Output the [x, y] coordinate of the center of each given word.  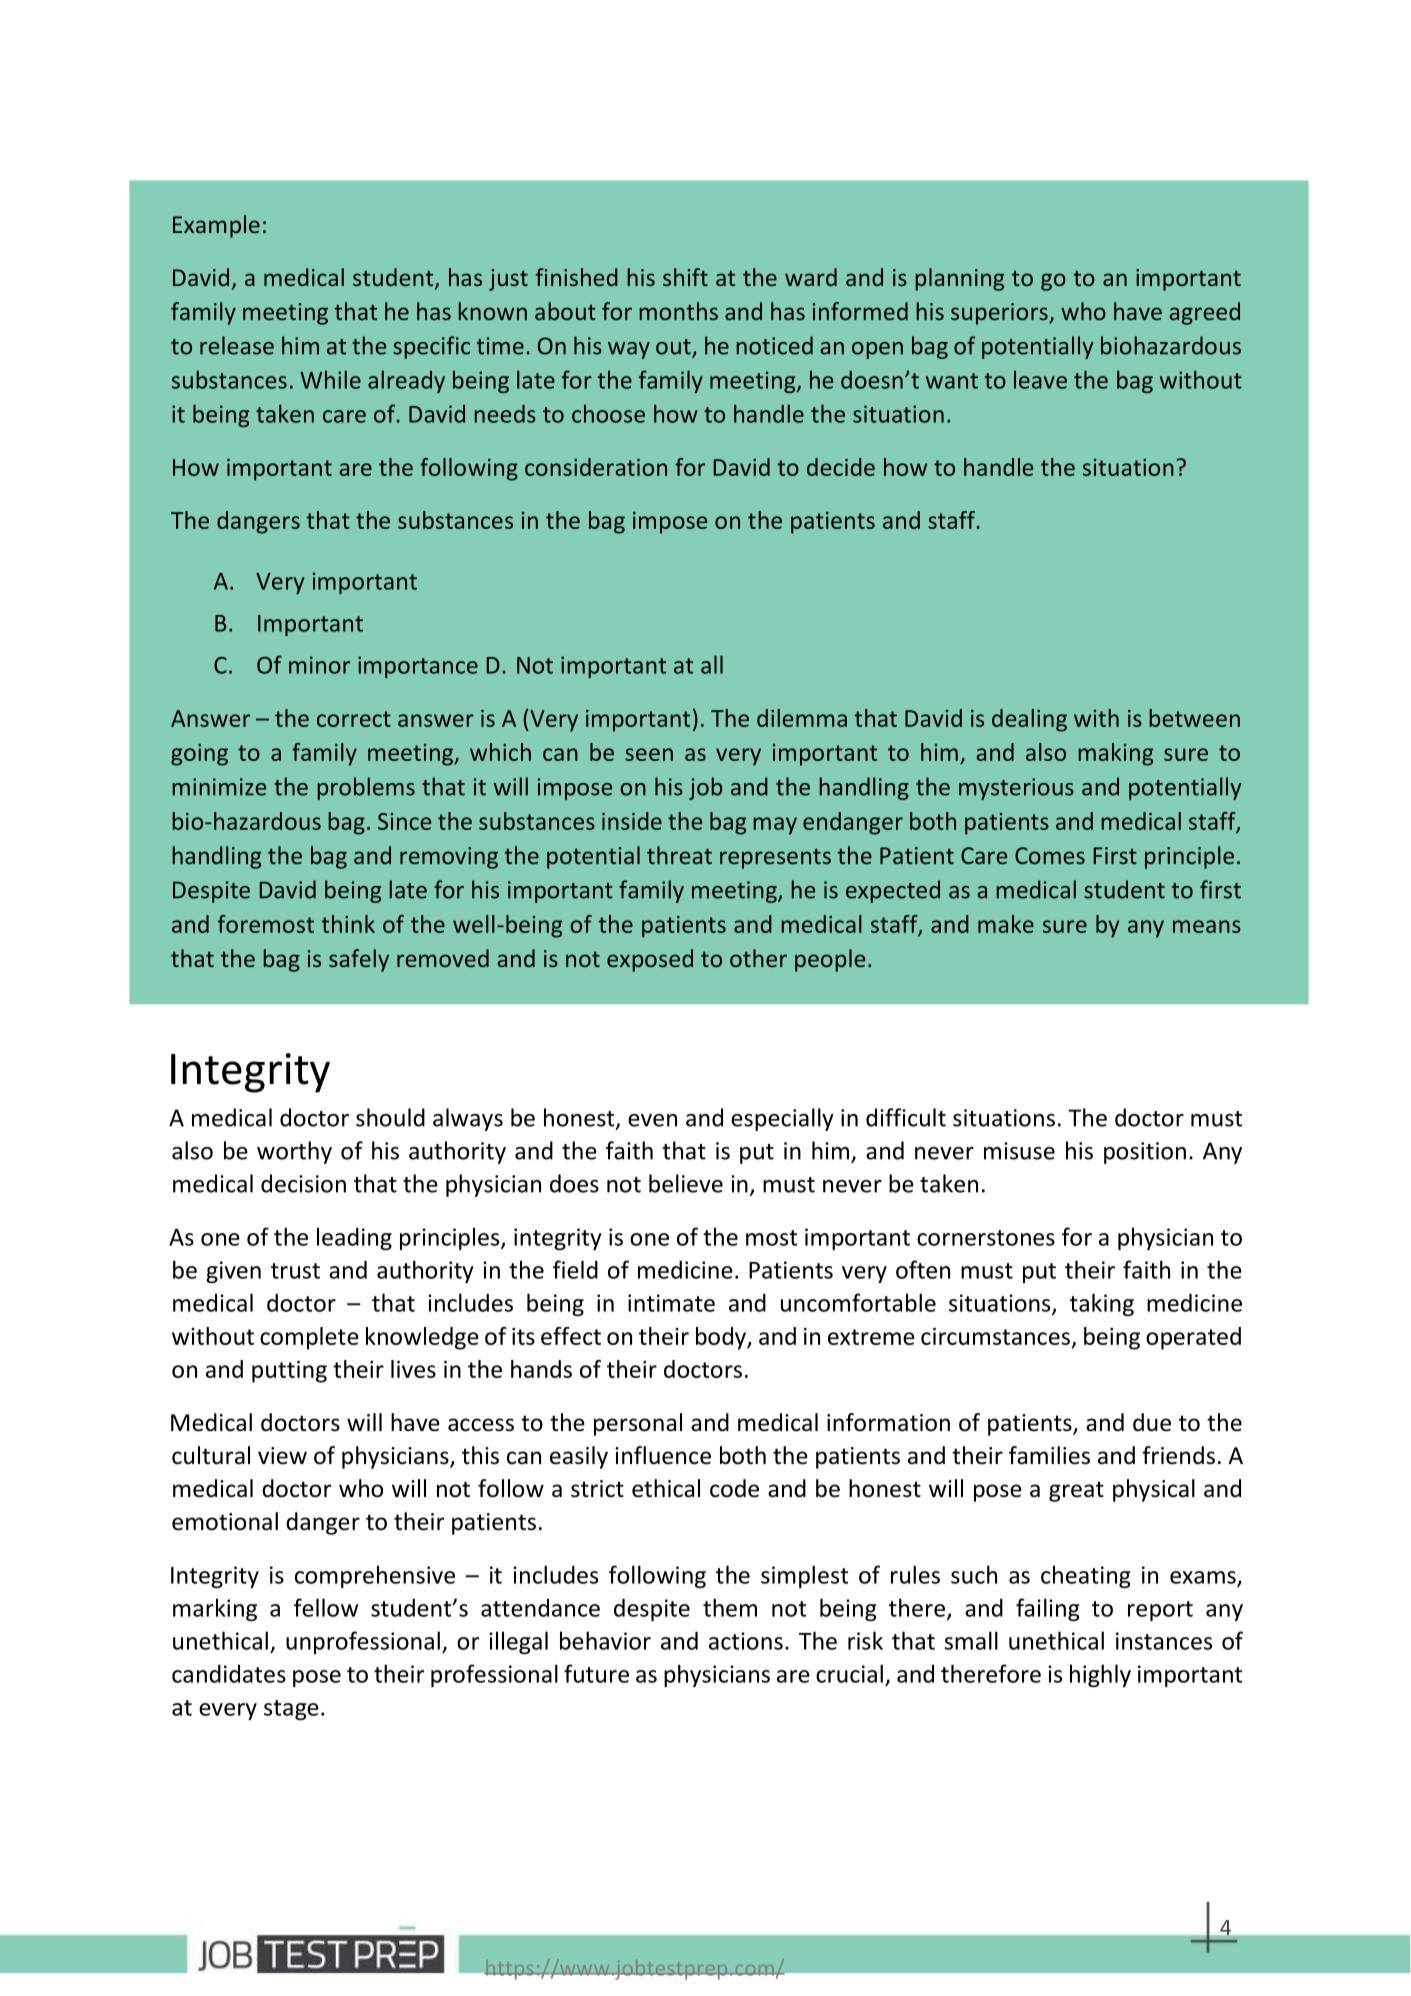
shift [685, 277]
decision [303, 1183]
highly [1100, 1675]
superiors [1000, 314]
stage [291, 1710]
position [1145, 1153]
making [1115, 754]
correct [354, 719]
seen [649, 754]
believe [686, 1183]
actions [746, 1641]
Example [216, 226]
